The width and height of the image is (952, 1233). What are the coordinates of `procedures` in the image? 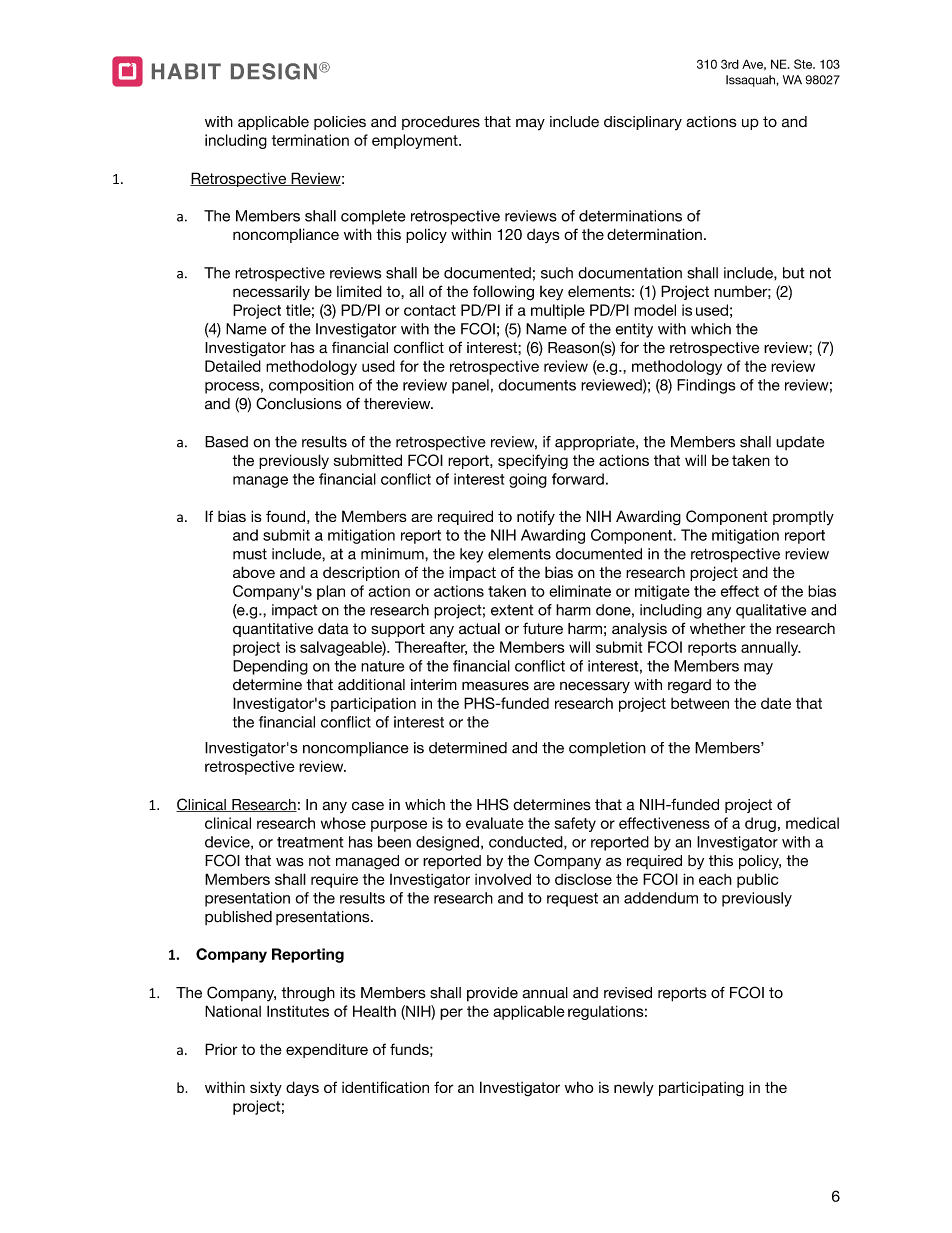 It's located at (441, 123).
